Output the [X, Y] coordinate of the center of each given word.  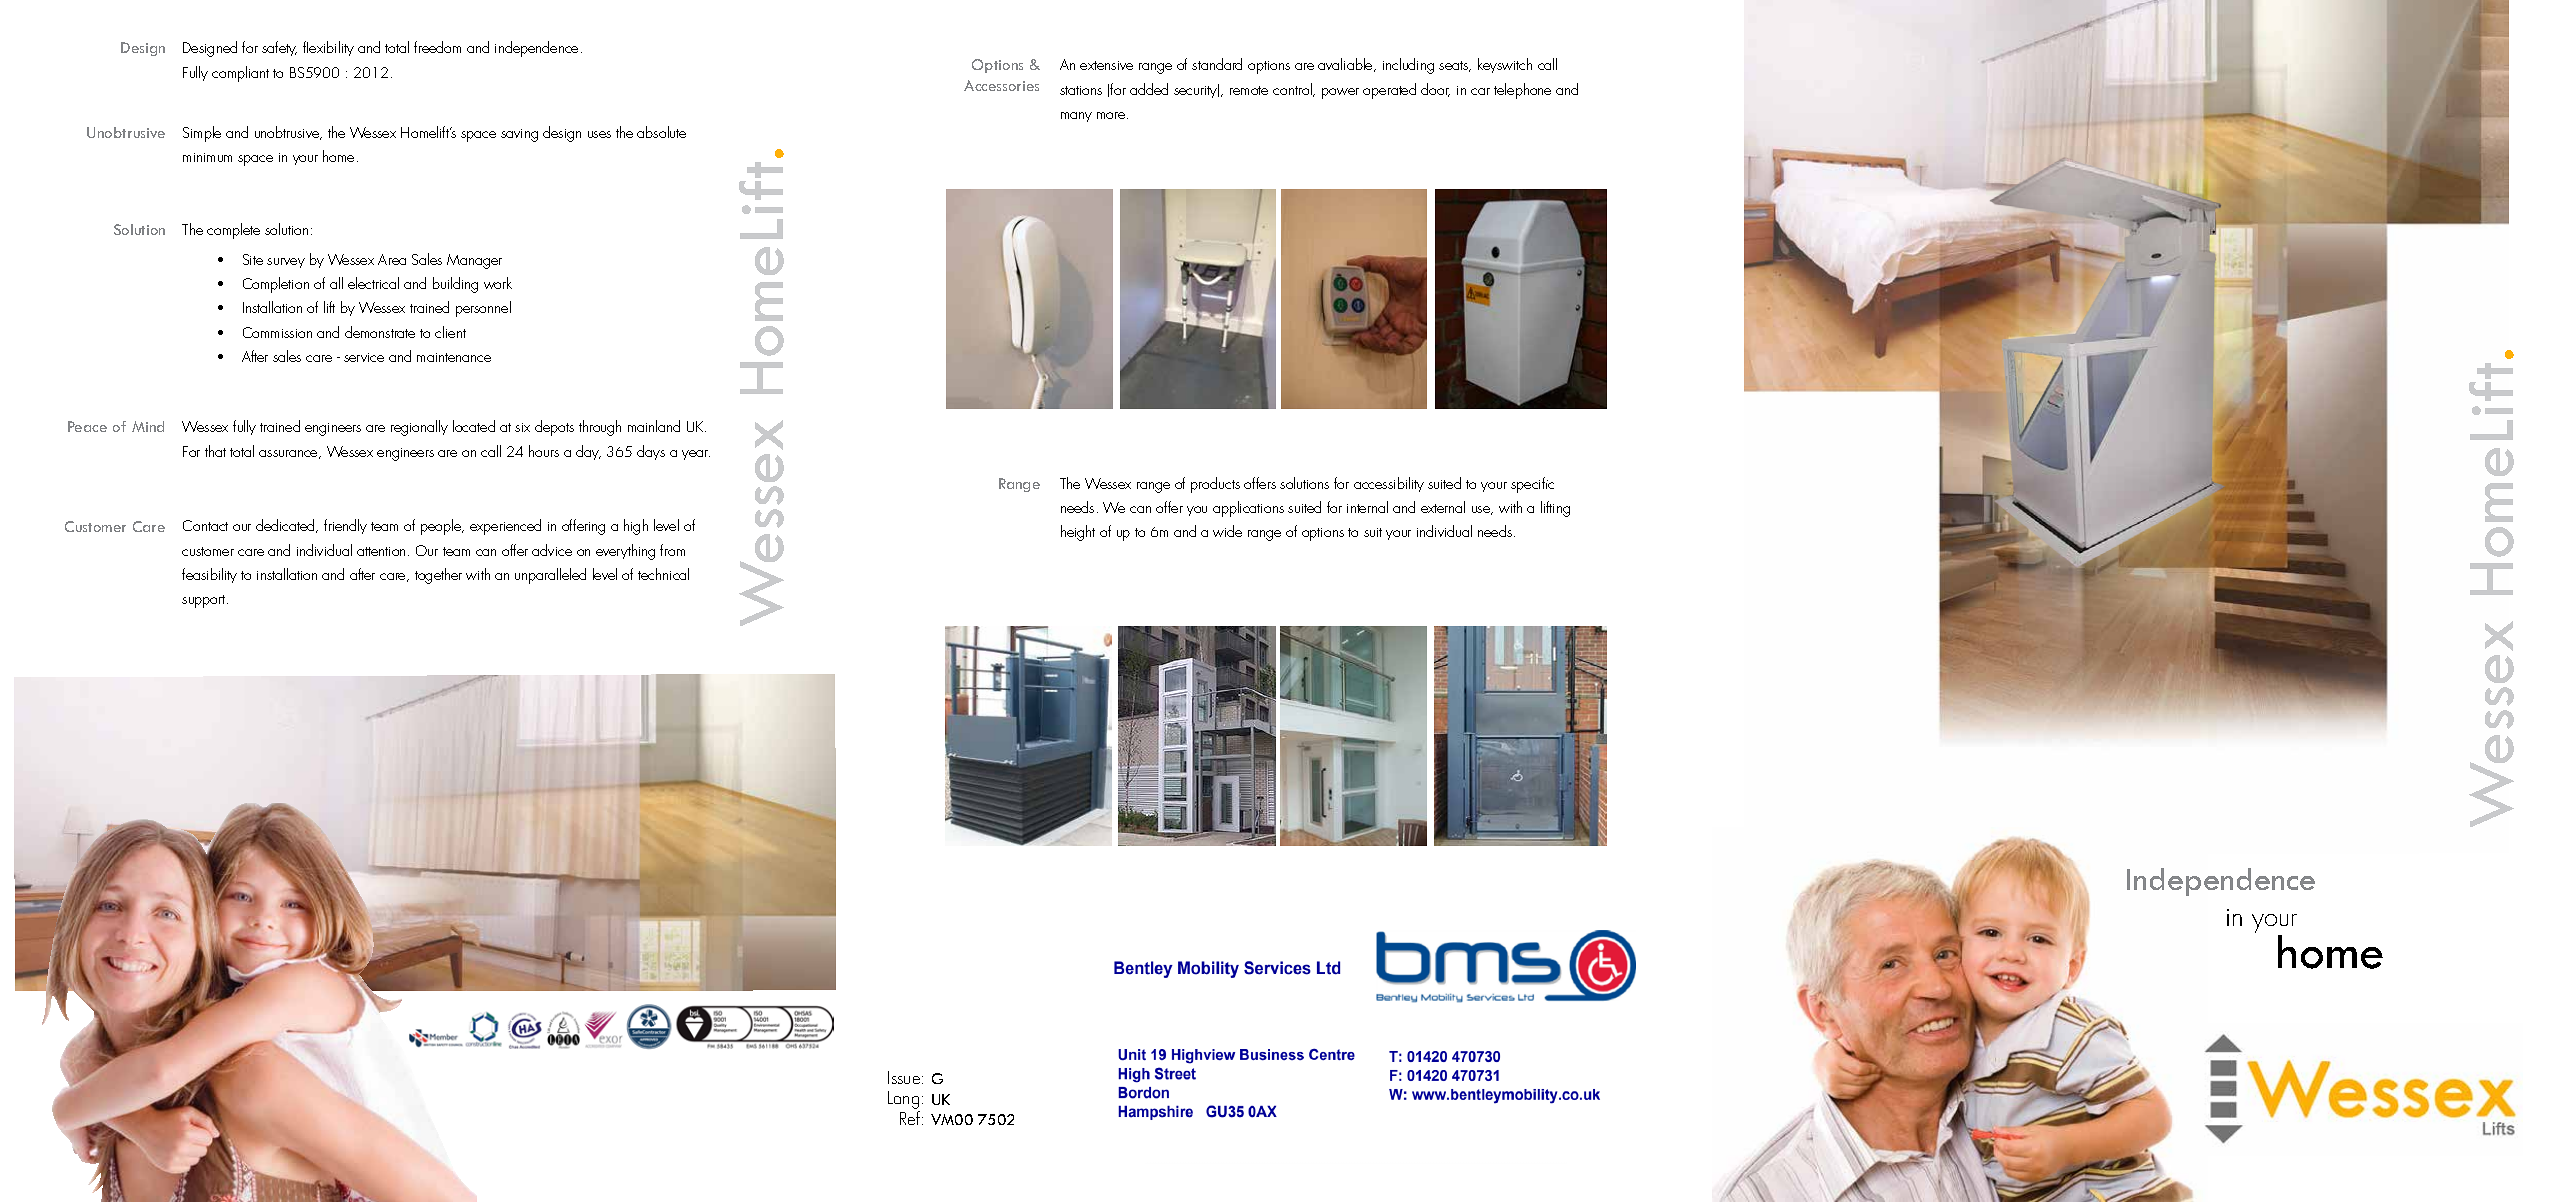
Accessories [1001, 85]
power [1340, 93]
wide [1227, 531]
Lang [904, 1101]
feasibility [209, 575]
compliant [240, 74]
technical [663, 574]
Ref [911, 1118]
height [1078, 533]
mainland [654, 426]
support [205, 601]
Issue [905, 1077]
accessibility [1389, 484]
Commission [277, 332]
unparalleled [550, 576]
